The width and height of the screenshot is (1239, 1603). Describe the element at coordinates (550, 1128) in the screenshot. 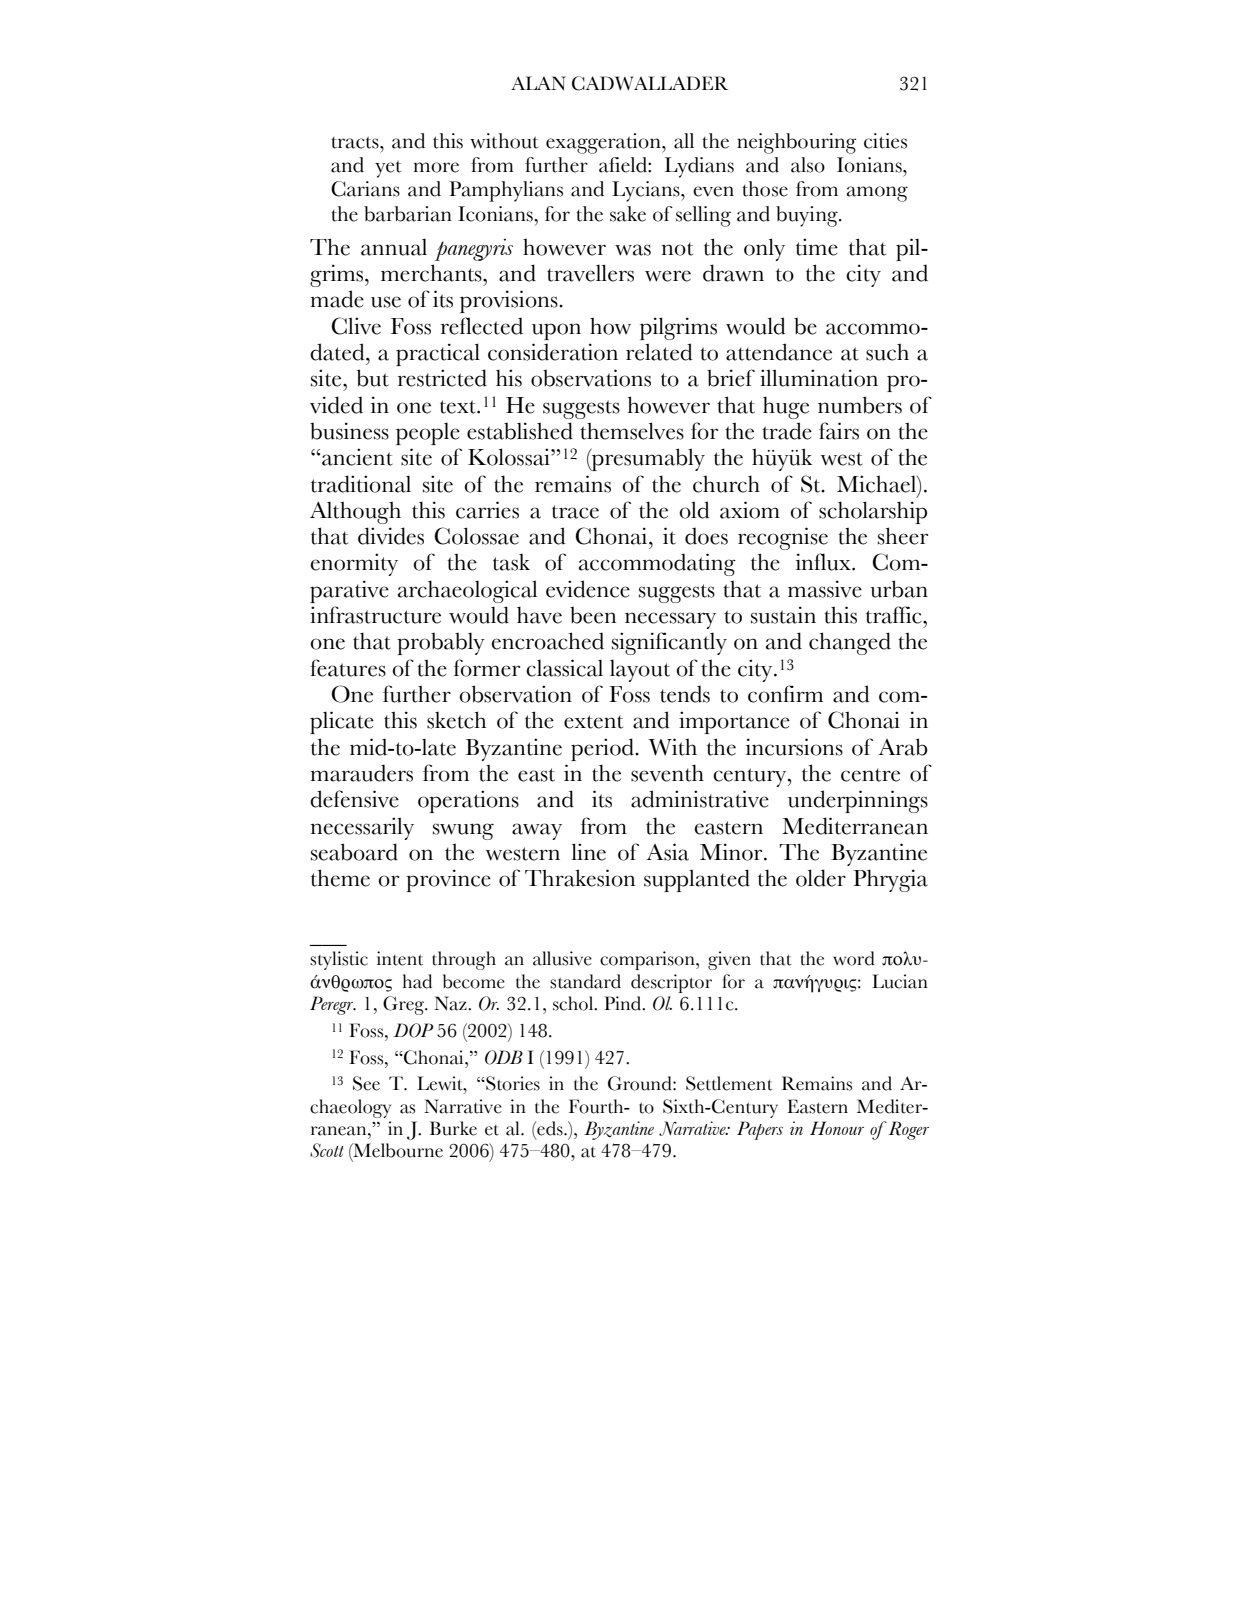

I see `eds` at that location.
